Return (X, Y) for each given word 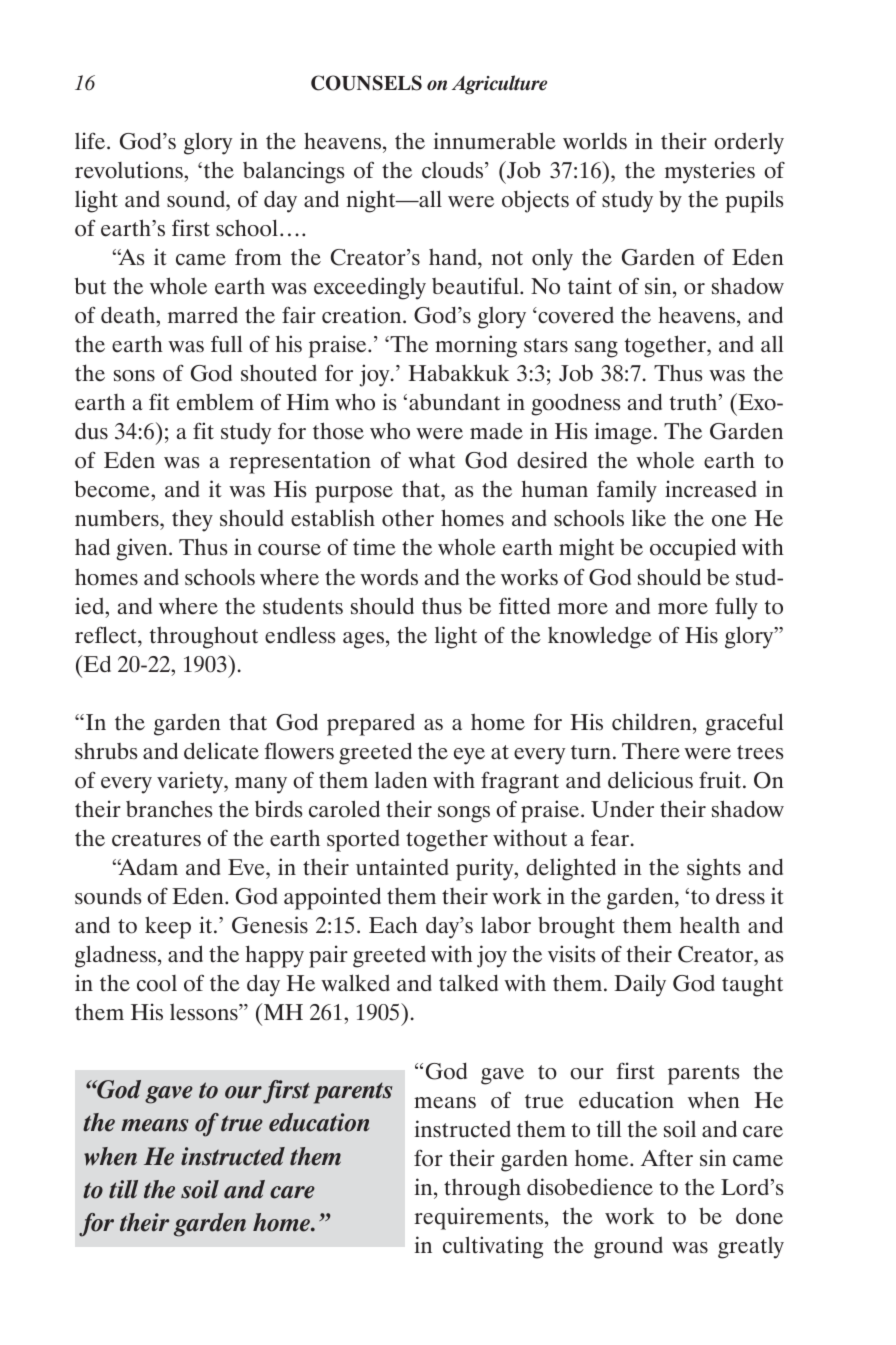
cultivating (493, 1247)
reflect (107, 635)
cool (157, 983)
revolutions (130, 170)
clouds (454, 170)
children (653, 722)
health (710, 925)
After (667, 1158)
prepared (371, 724)
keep (168, 927)
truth (695, 401)
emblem (215, 402)
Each (393, 925)
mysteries (710, 172)
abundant (454, 402)
